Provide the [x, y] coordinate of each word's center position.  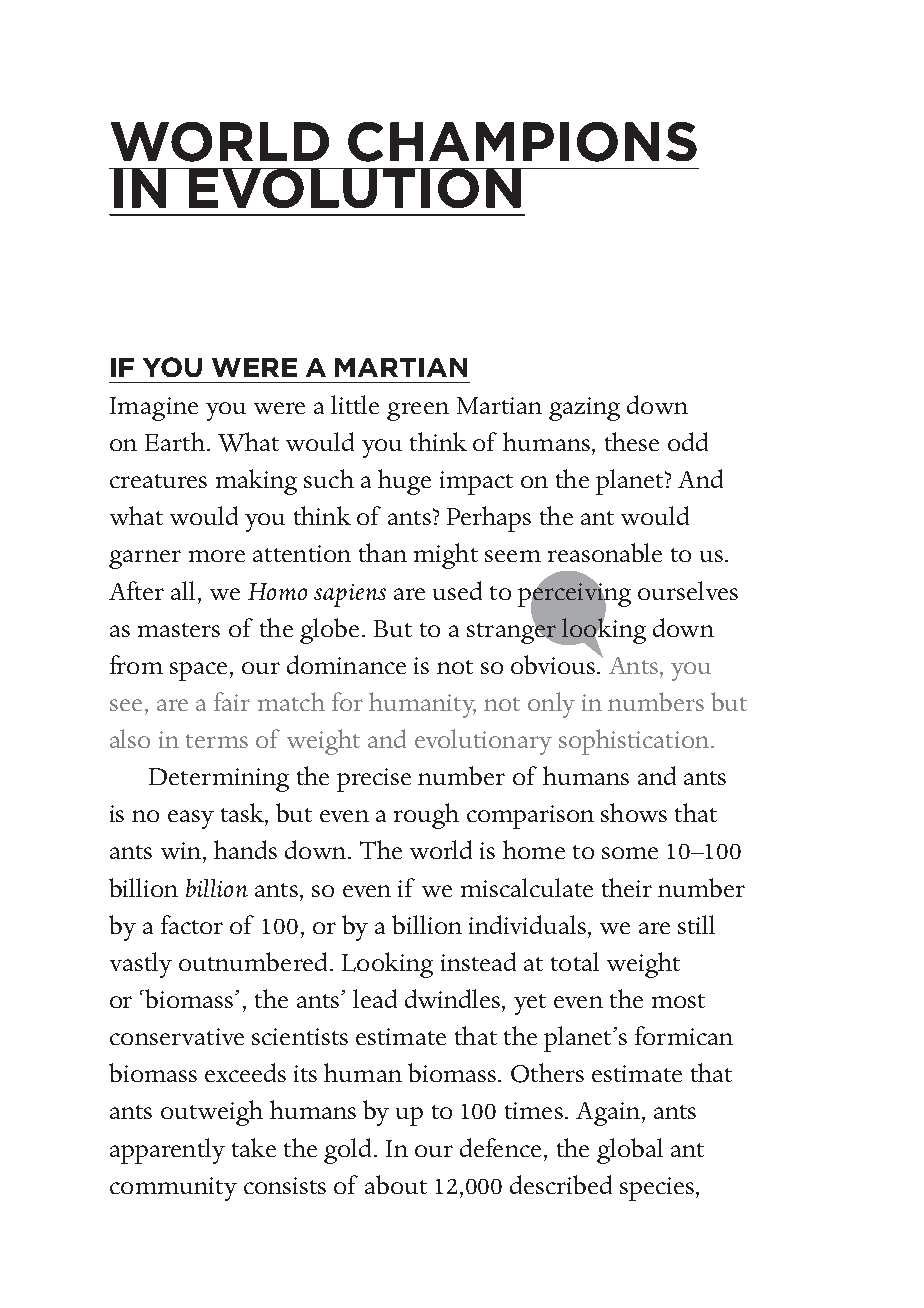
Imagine [154, 409]
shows [634, 812]
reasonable [605, 552]
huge [404, 482]
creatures [158, 481]
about [396, 1184]
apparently [167, 1151]
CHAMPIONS [522, 142]
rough [426, 816]
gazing [584, 409]
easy [191, 819]
